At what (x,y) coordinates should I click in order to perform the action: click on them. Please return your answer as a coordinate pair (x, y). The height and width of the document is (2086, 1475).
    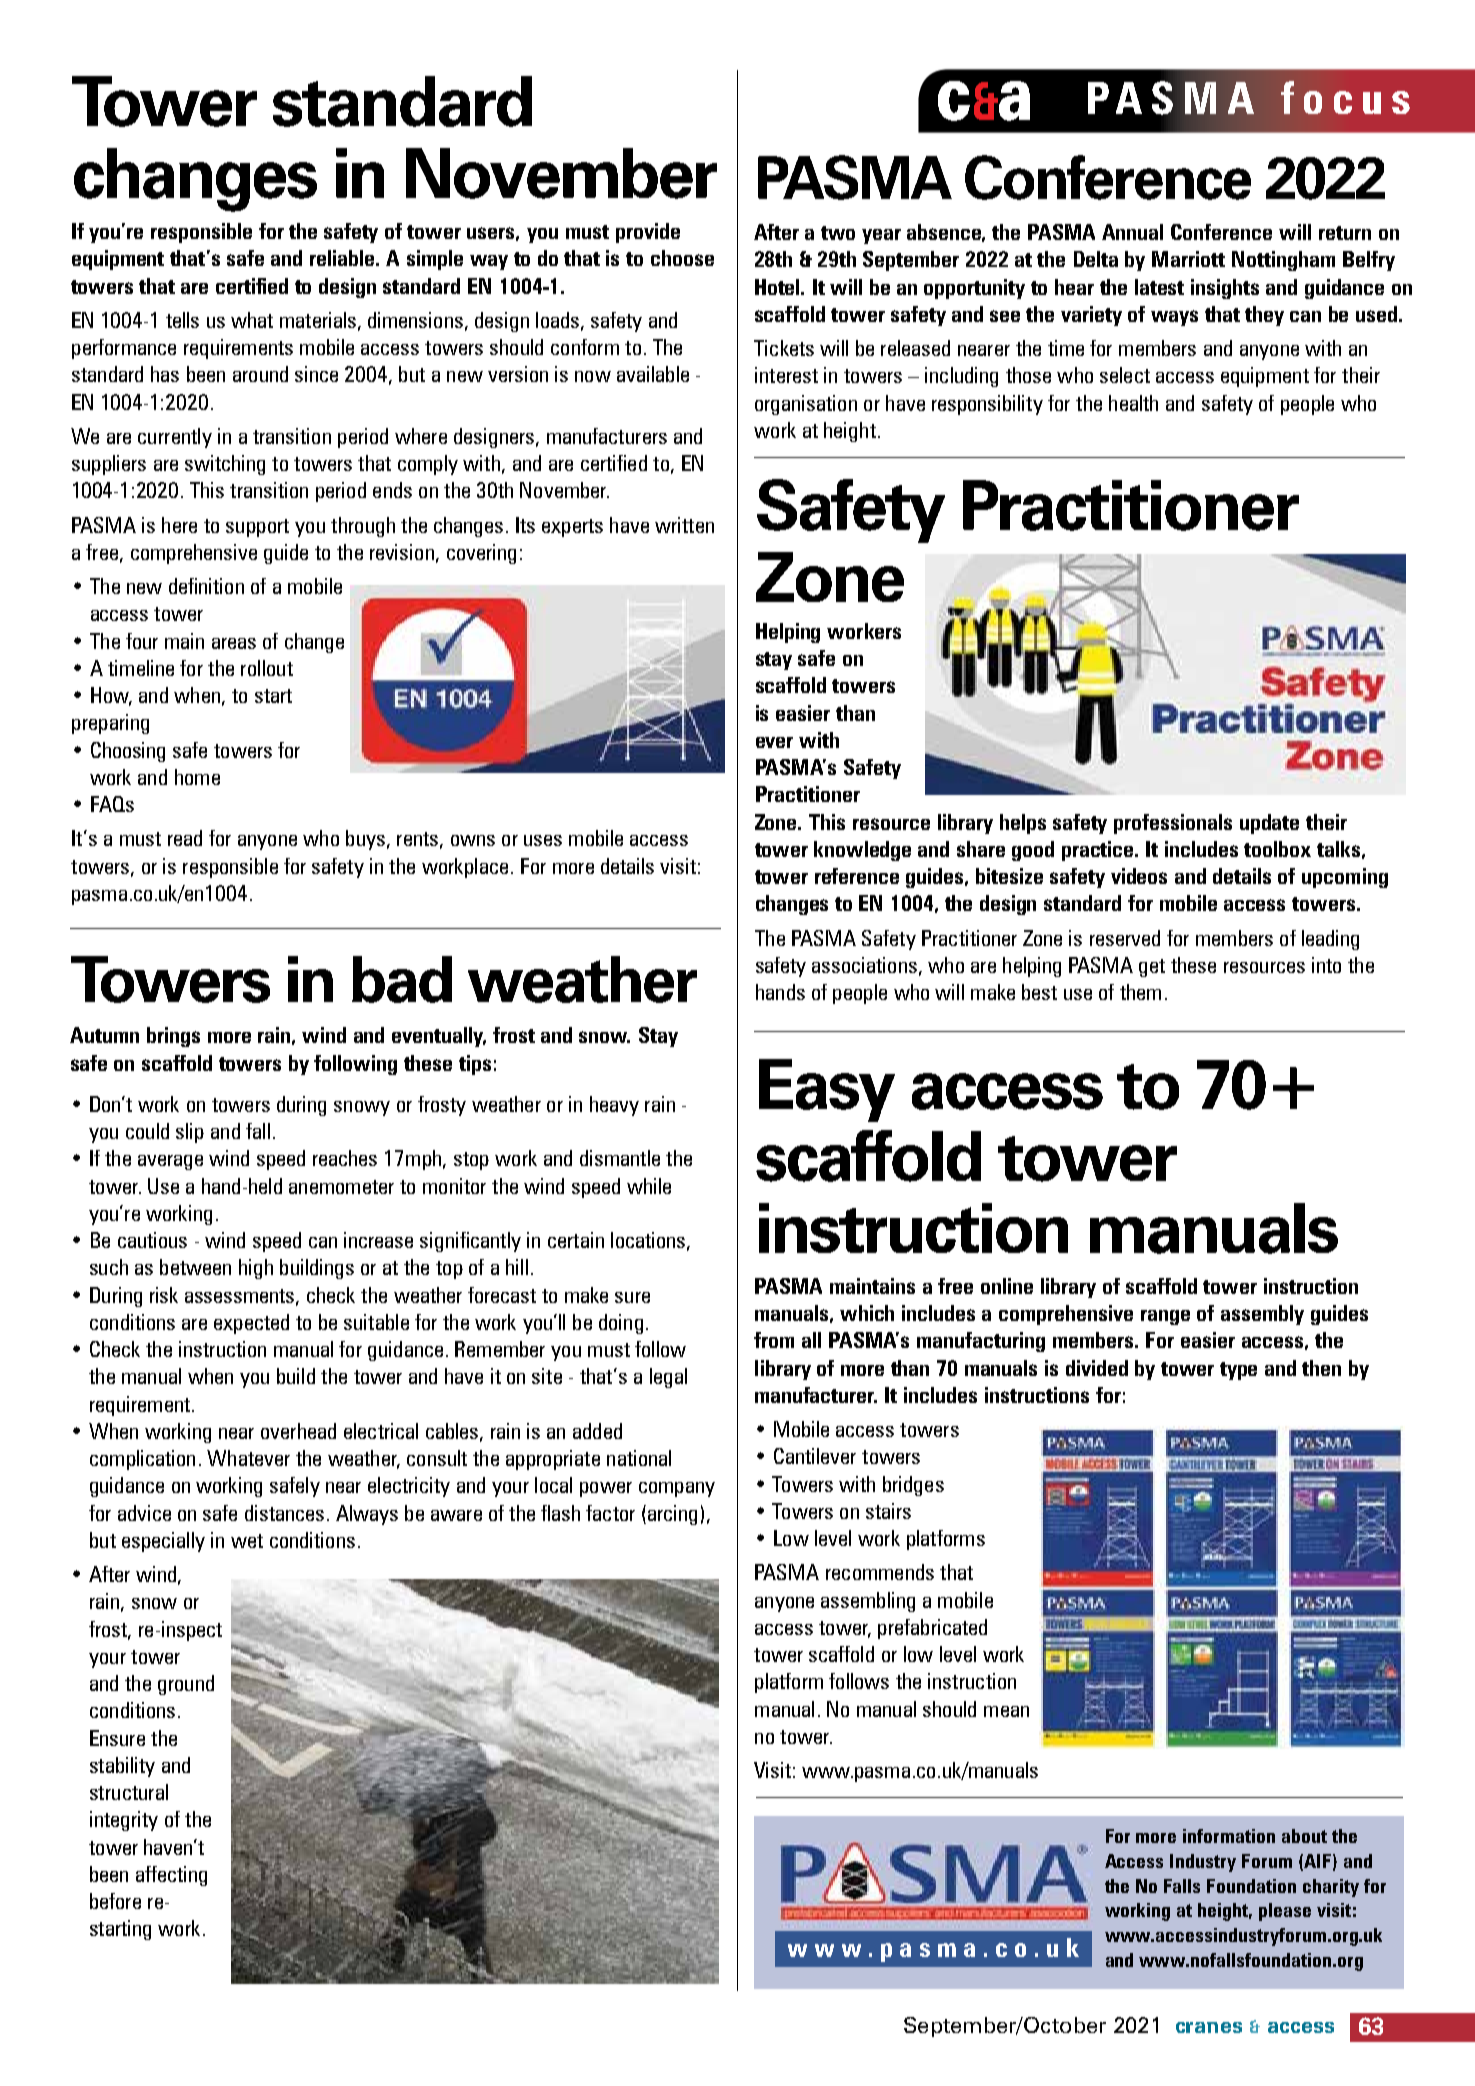
    Looking at the image, I should click on (1140, 992).
